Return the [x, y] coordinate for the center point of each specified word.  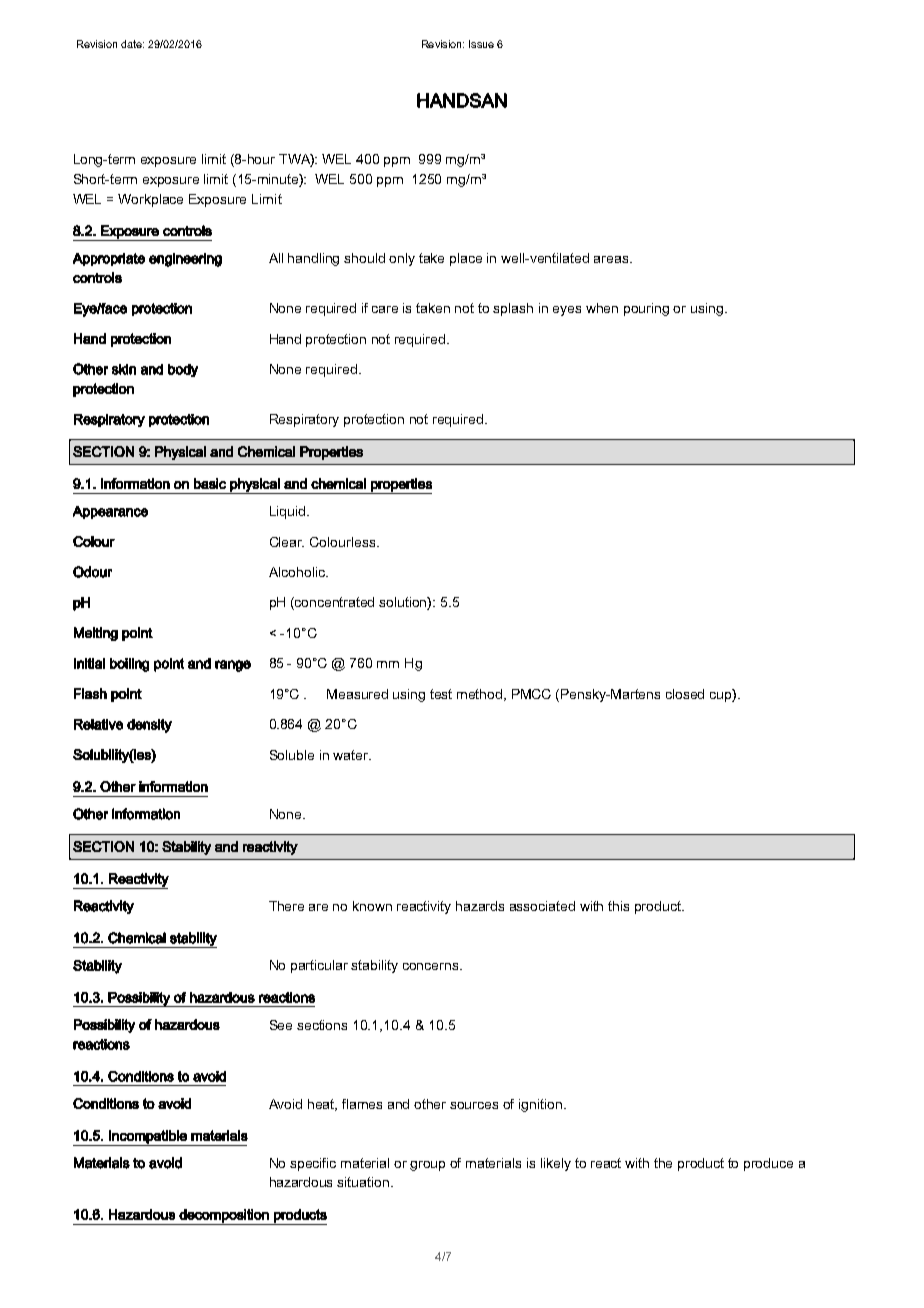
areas [612, 259]
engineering [185, 260]
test [441, 694]
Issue [481, 44]
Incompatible [148, 1138]
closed [685, 694]
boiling [129, 665]
